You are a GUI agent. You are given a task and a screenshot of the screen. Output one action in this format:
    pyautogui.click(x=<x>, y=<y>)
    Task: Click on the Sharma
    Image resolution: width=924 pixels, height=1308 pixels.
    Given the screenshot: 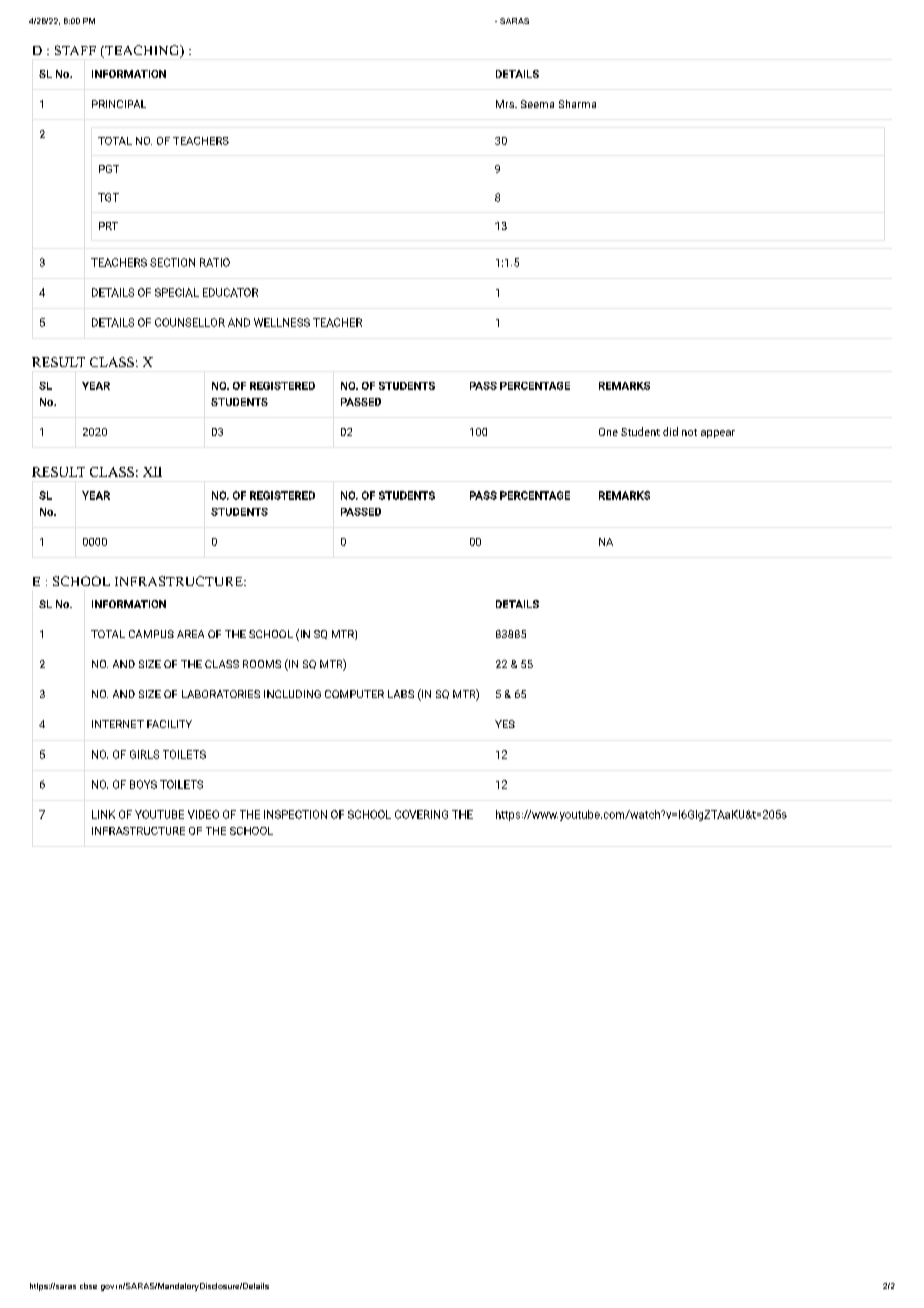 What is the action you would take?
    pyautogui.click(x=577, y=104)
